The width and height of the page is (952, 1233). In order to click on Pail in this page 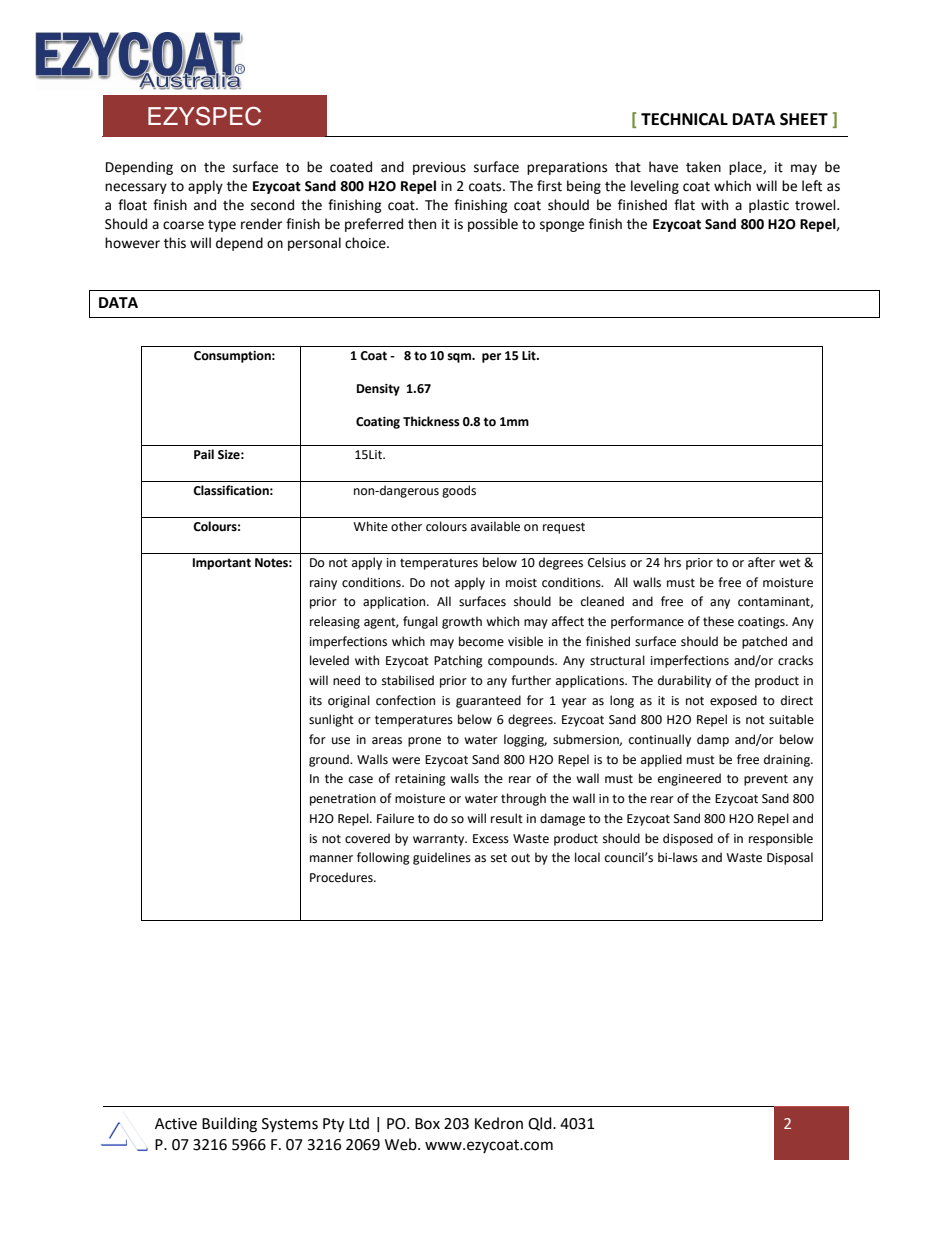, I will do `click(204, 454)`.
